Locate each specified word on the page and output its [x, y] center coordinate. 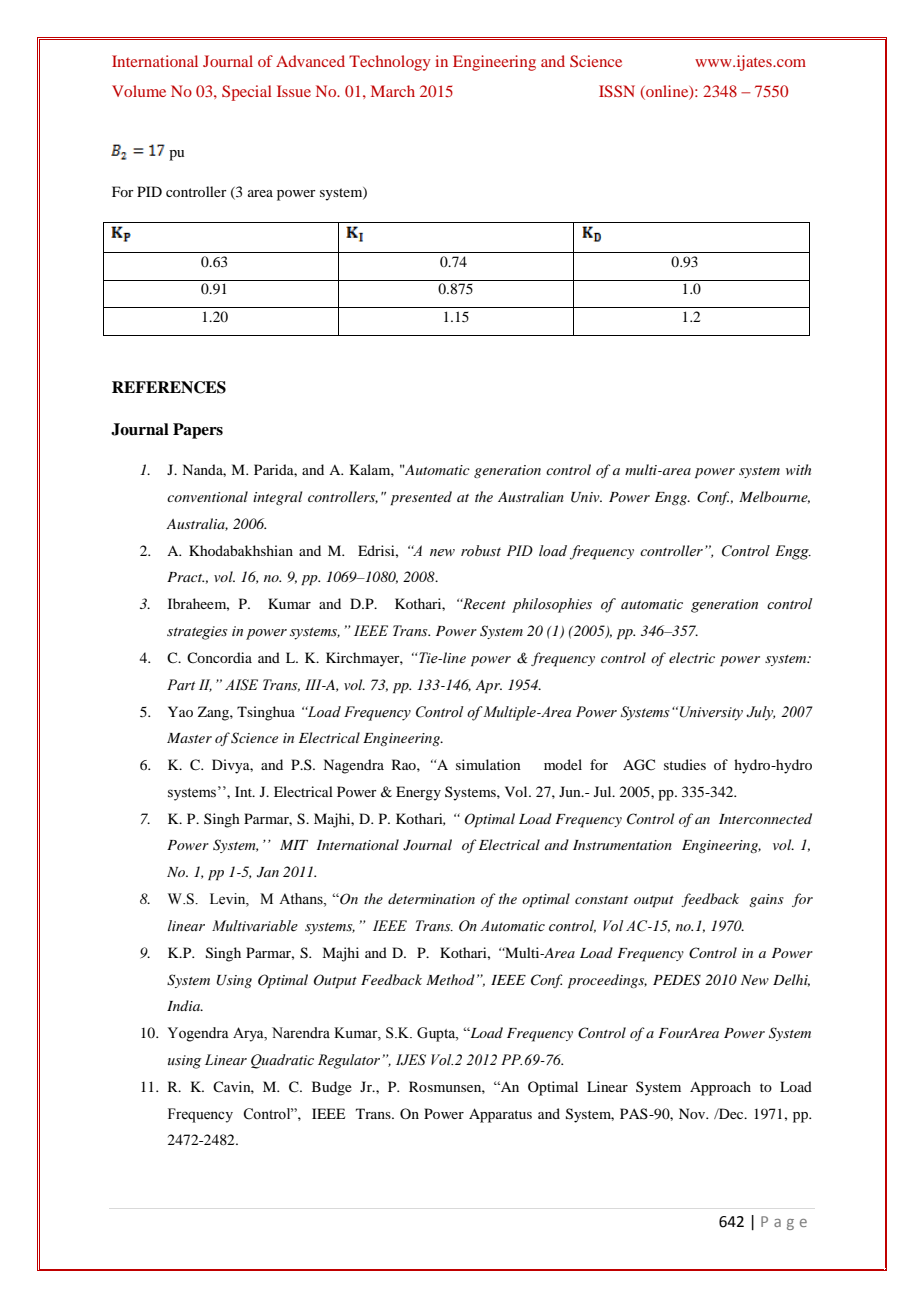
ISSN [617, 91]
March [393, 91]
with [798, 469]
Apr [488, 687]
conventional [207, 496]
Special [247, 93]
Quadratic [282, 1061]
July [760, 713]
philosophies [552, 605]
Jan [268, 872]
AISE [241, 684]
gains [766, 900]
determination [431, 898]
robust [481, 551]
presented [421, 498]
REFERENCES [169, 387]
